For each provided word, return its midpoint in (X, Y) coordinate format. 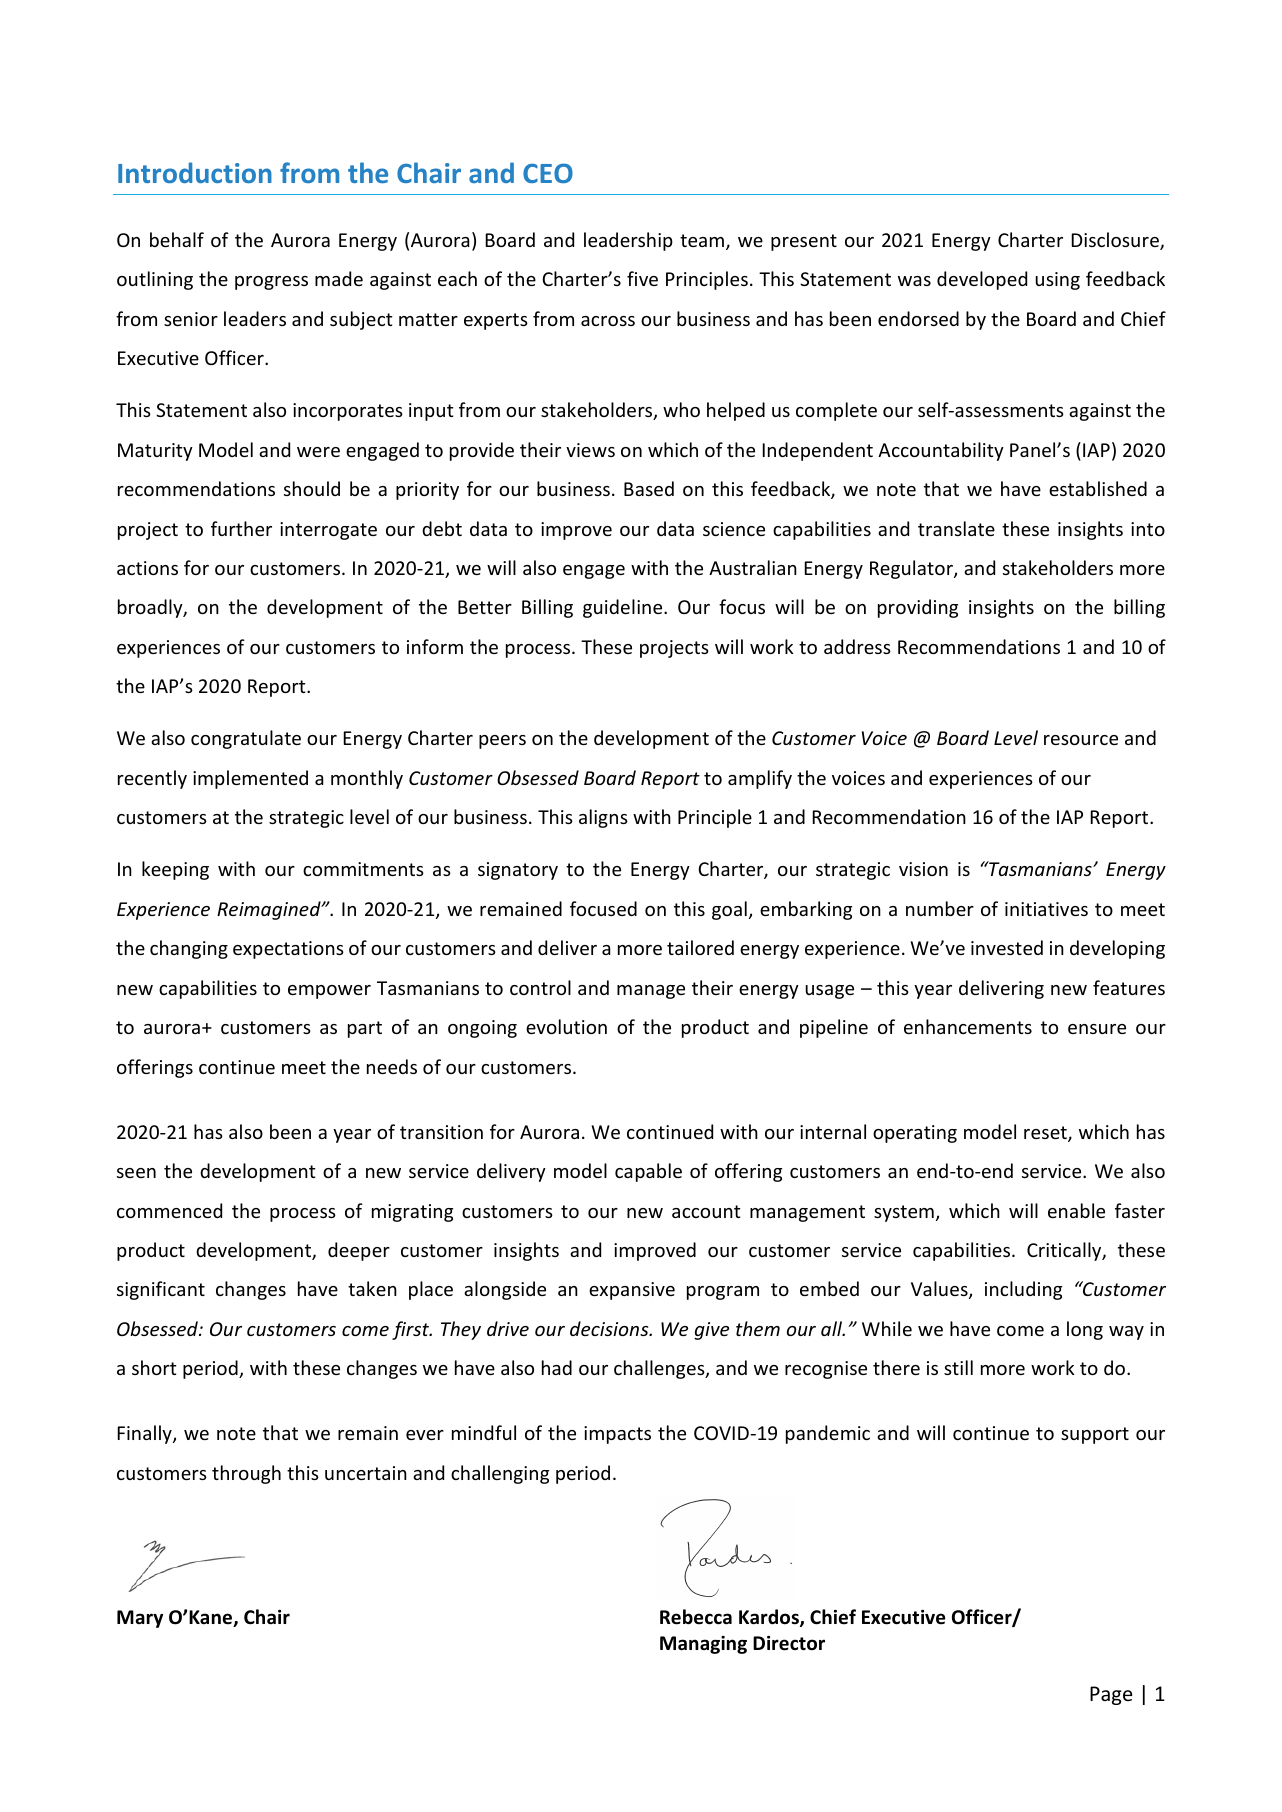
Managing (703, 1645)
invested (1007, 947)
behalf (177, 239)
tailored (700, 947)
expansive (632, 1291)
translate (956, 528)
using (1057, 281)
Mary (140, 1619)
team (703, 242)
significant (161, 1290)
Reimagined (270, 910)
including (1023, 1290)
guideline (624, 608)
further (241, 528)
